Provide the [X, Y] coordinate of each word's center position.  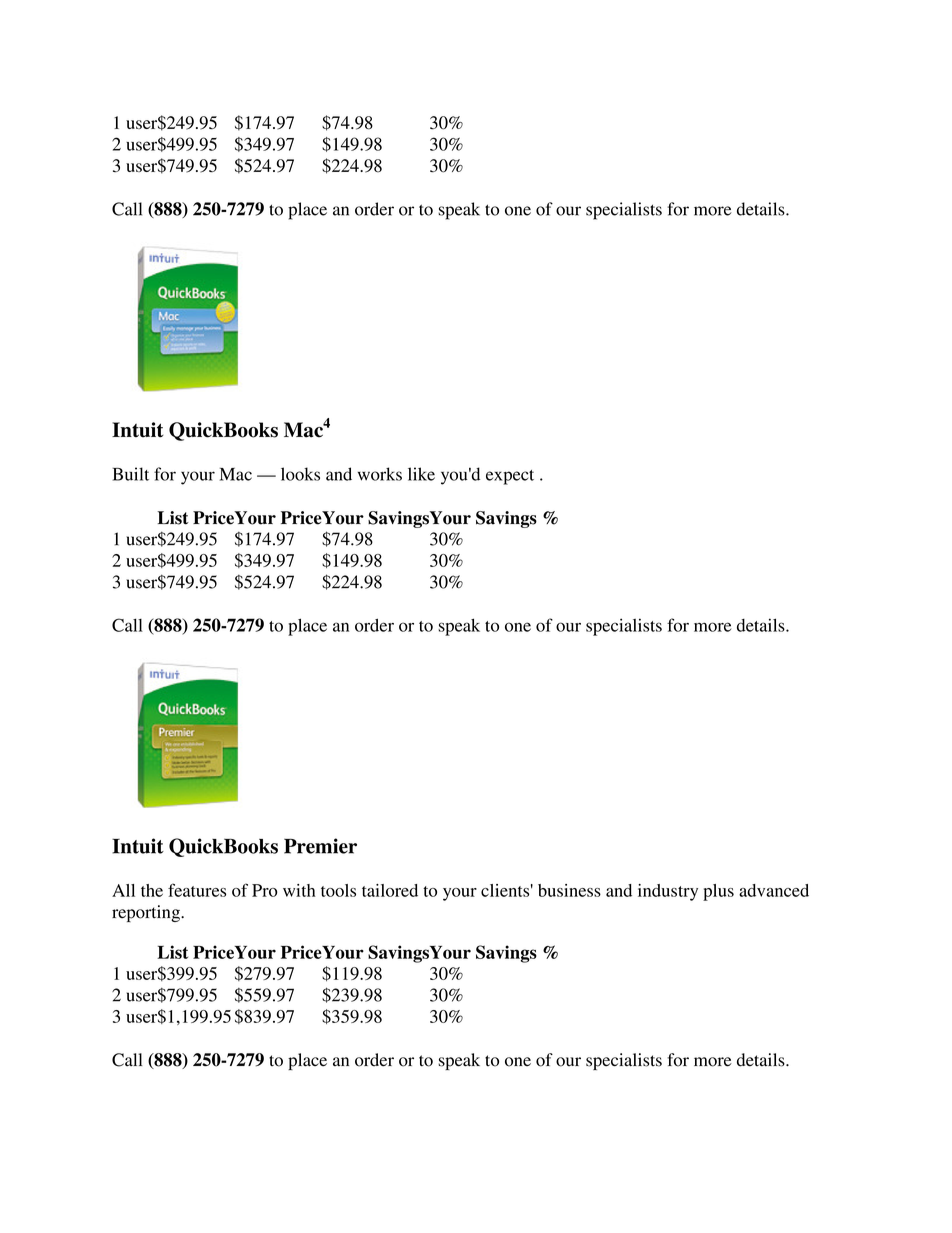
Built [130, 474]
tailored [390, 890]
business [569, 890]
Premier [320, 846]
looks [300, 474]
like [421, 474]
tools [338, 890]
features [197, 890]
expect [510, 477]
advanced [774, 890]
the [152, 890]
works [380, 474]
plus [718, 892]
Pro [264, 890]
